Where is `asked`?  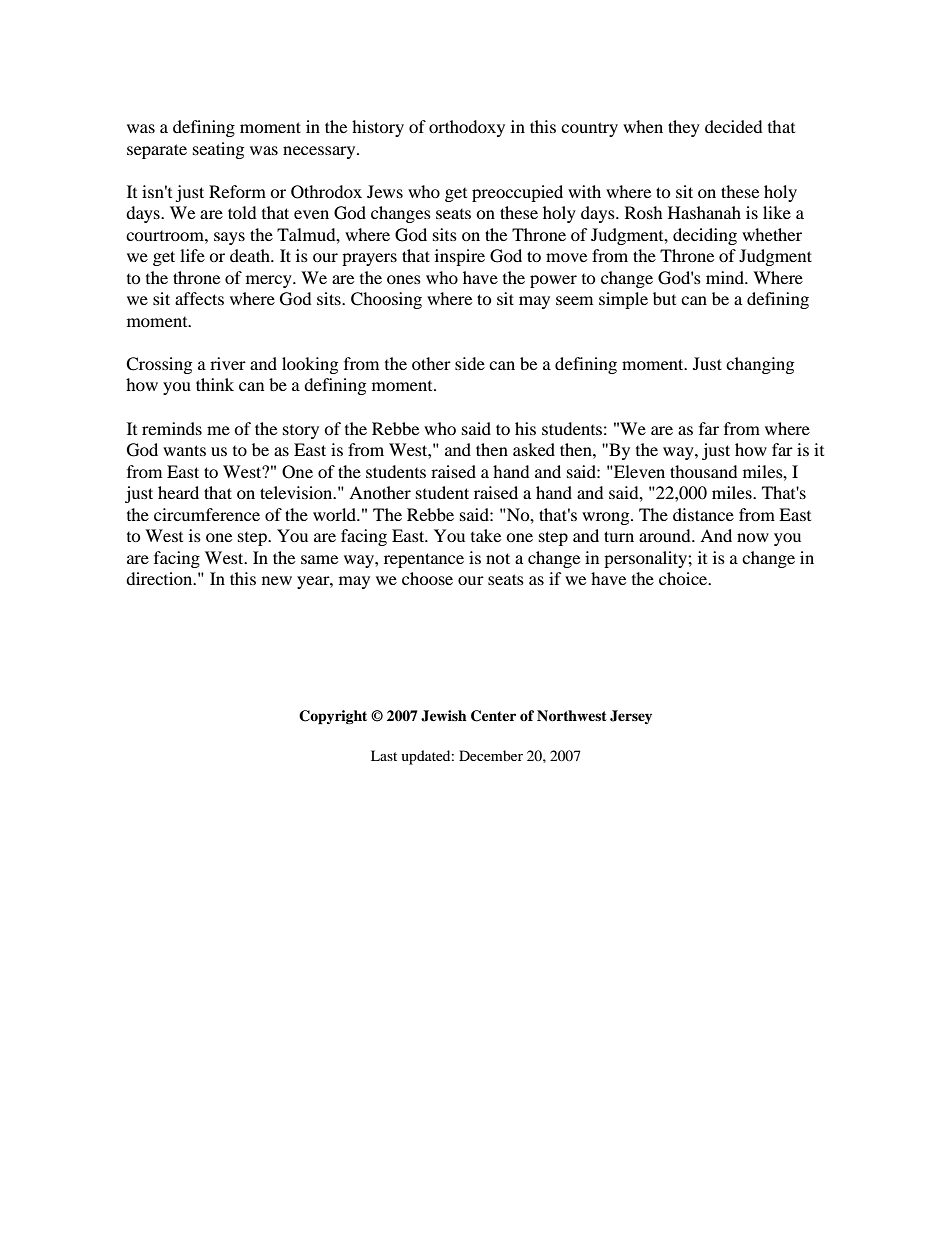 asked is located at coordinates (534, 449).
